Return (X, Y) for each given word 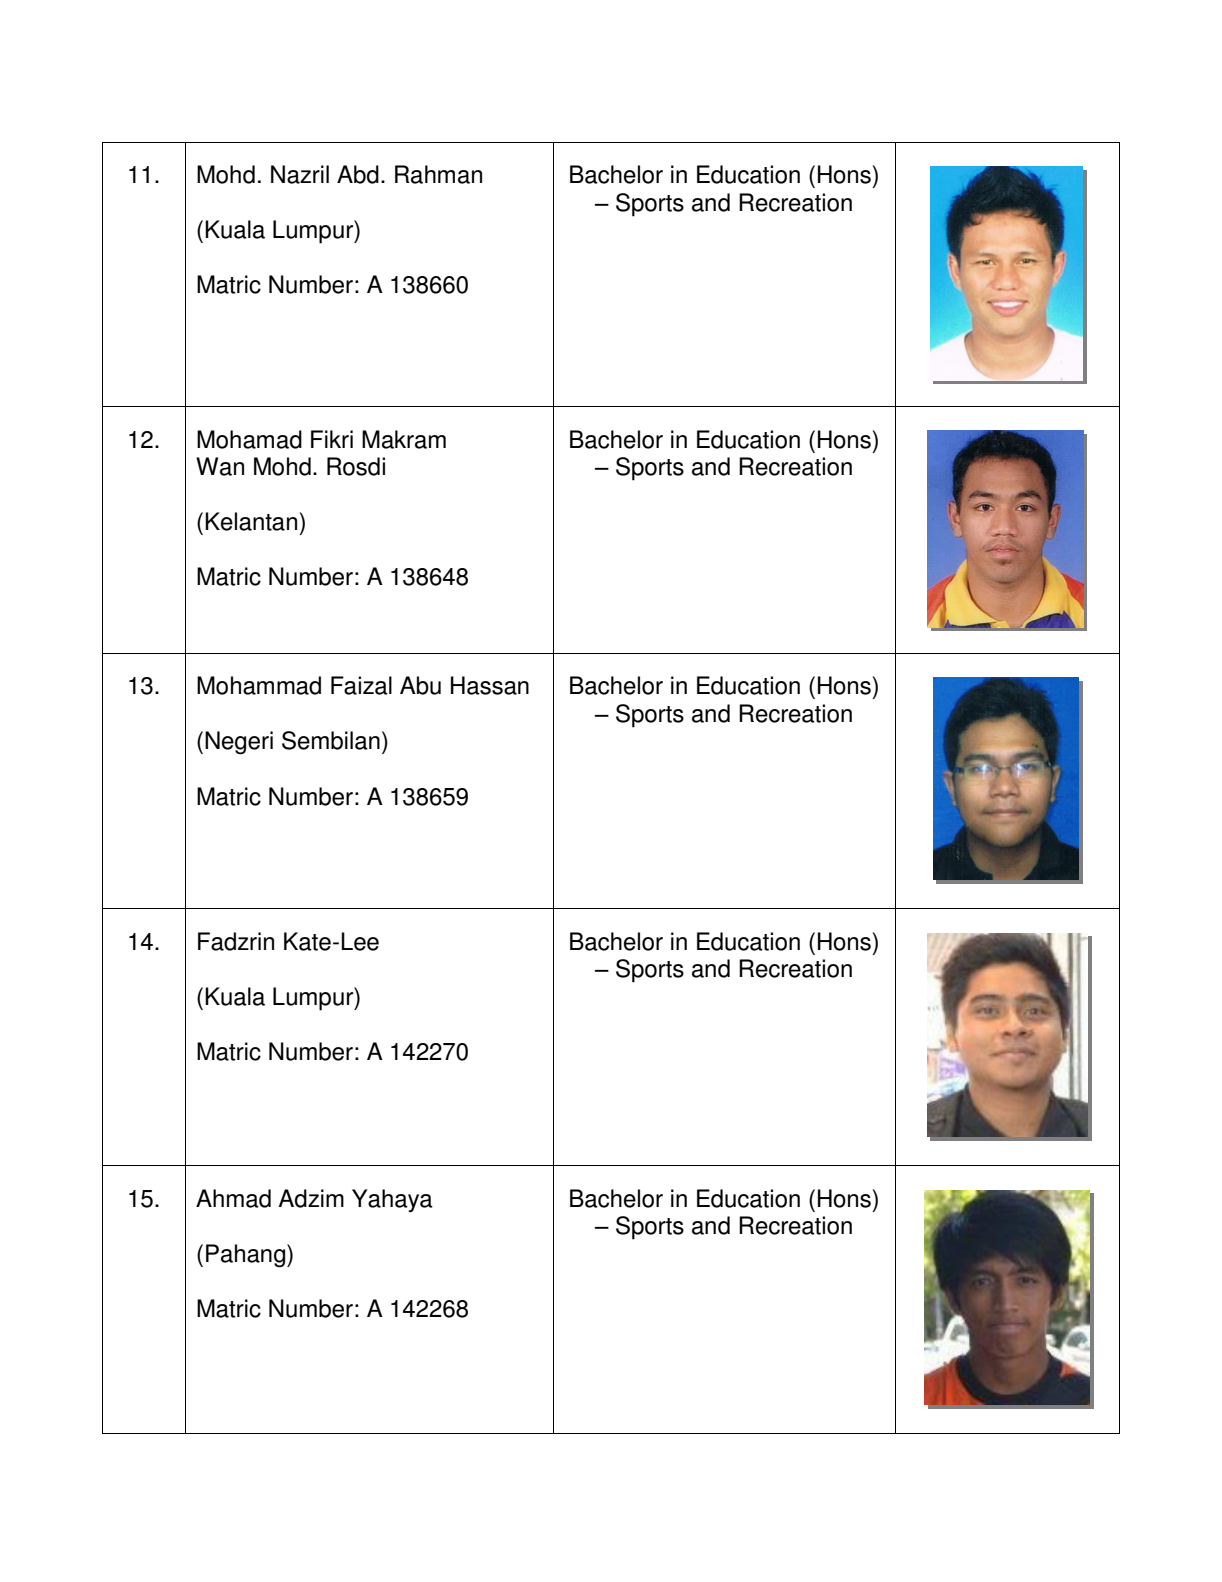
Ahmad (233, 1198)
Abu (420, 685)
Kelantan (251, 521)
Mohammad (259, 685)
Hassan (490, 685)
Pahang (247, 1256)
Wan (220, 466)
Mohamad (249, 439)
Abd (358, 174)
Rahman (438, 174)
